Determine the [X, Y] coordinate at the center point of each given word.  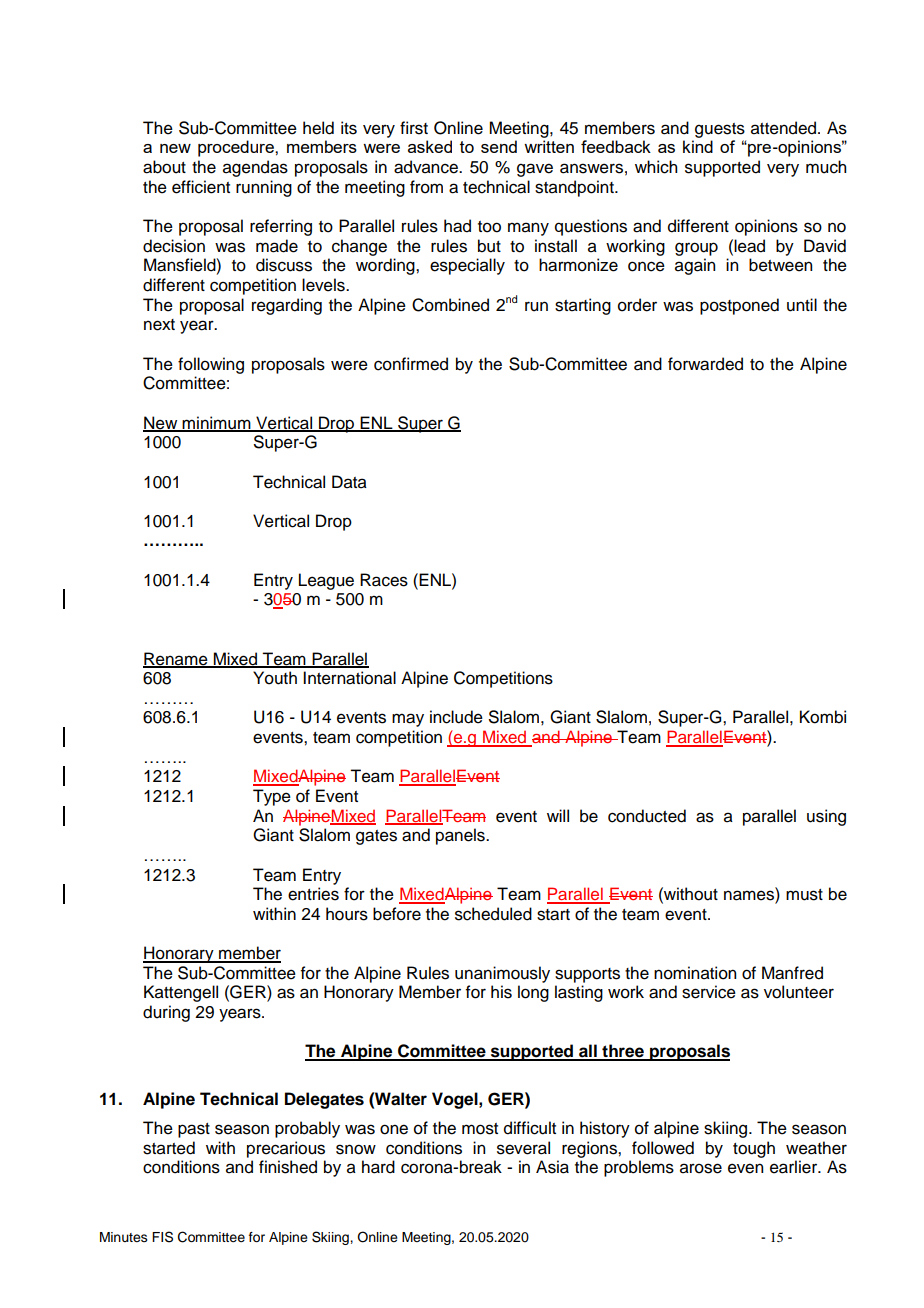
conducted [647, 816]
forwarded [705, 364]
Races [384, 580]
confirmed [411, 364]
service [709, 992]
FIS [162, 1237]
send [499, 146]
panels [461, 836]
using [826, 817]
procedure [237, 148]
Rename [176, 659]
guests [720, 130]
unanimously [502, 974]
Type [272, 797]
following [211, 365]
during [166, 1013]
